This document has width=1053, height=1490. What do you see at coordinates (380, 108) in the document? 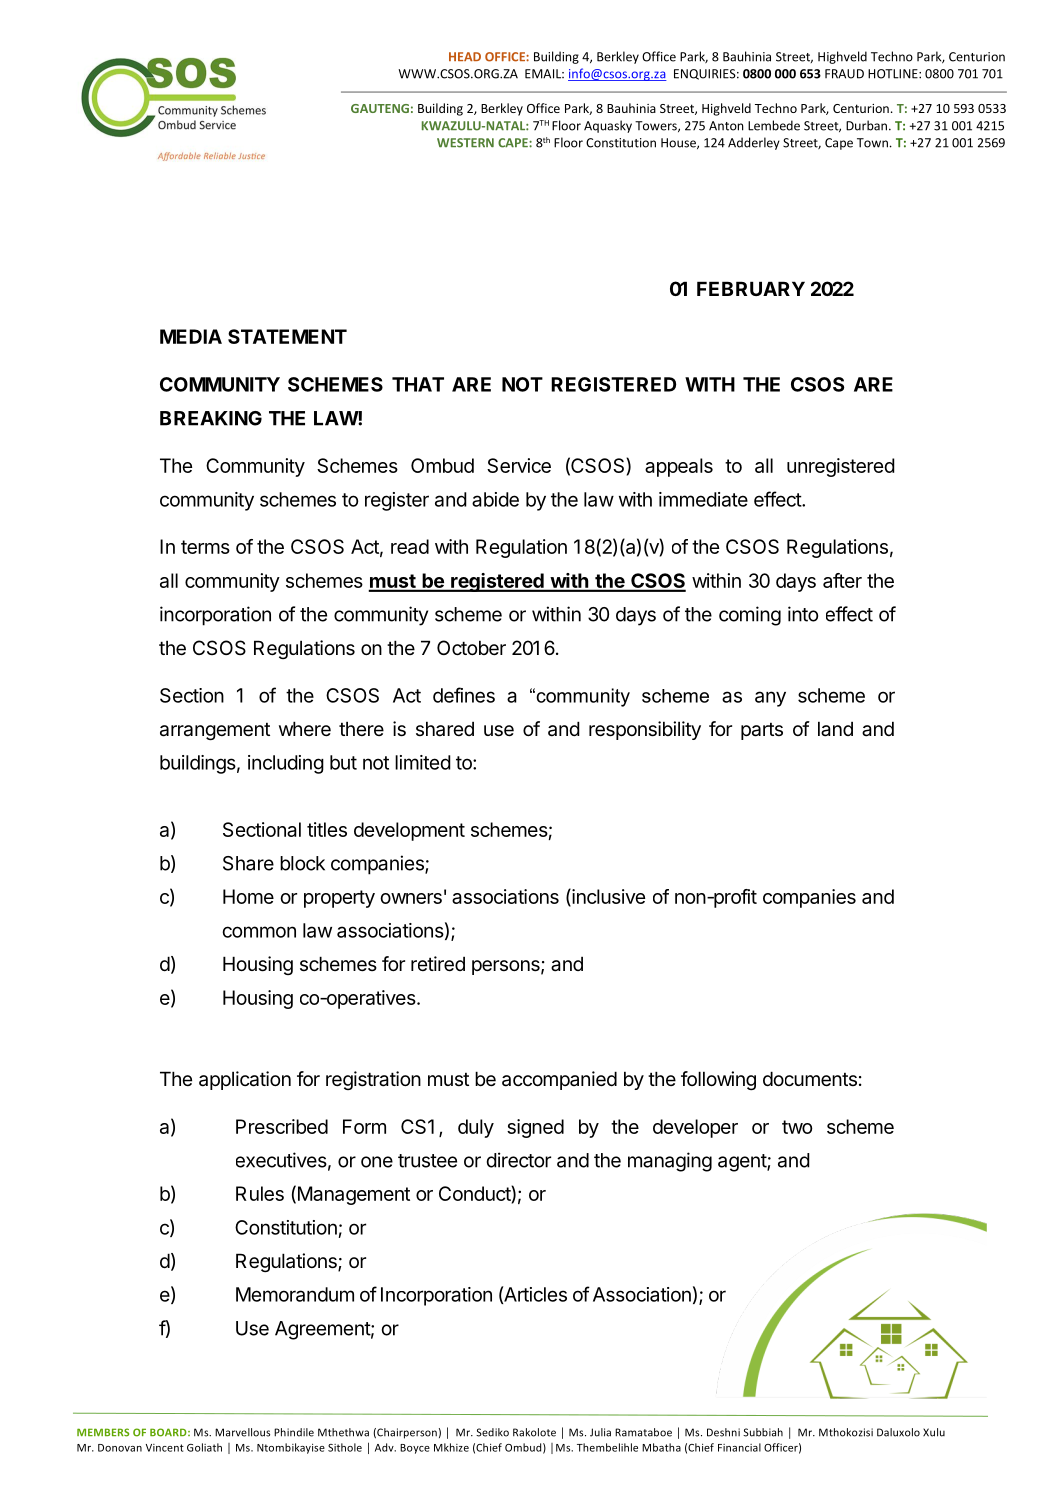
I see `GAUTENG` at bounding box center [380, 108].
